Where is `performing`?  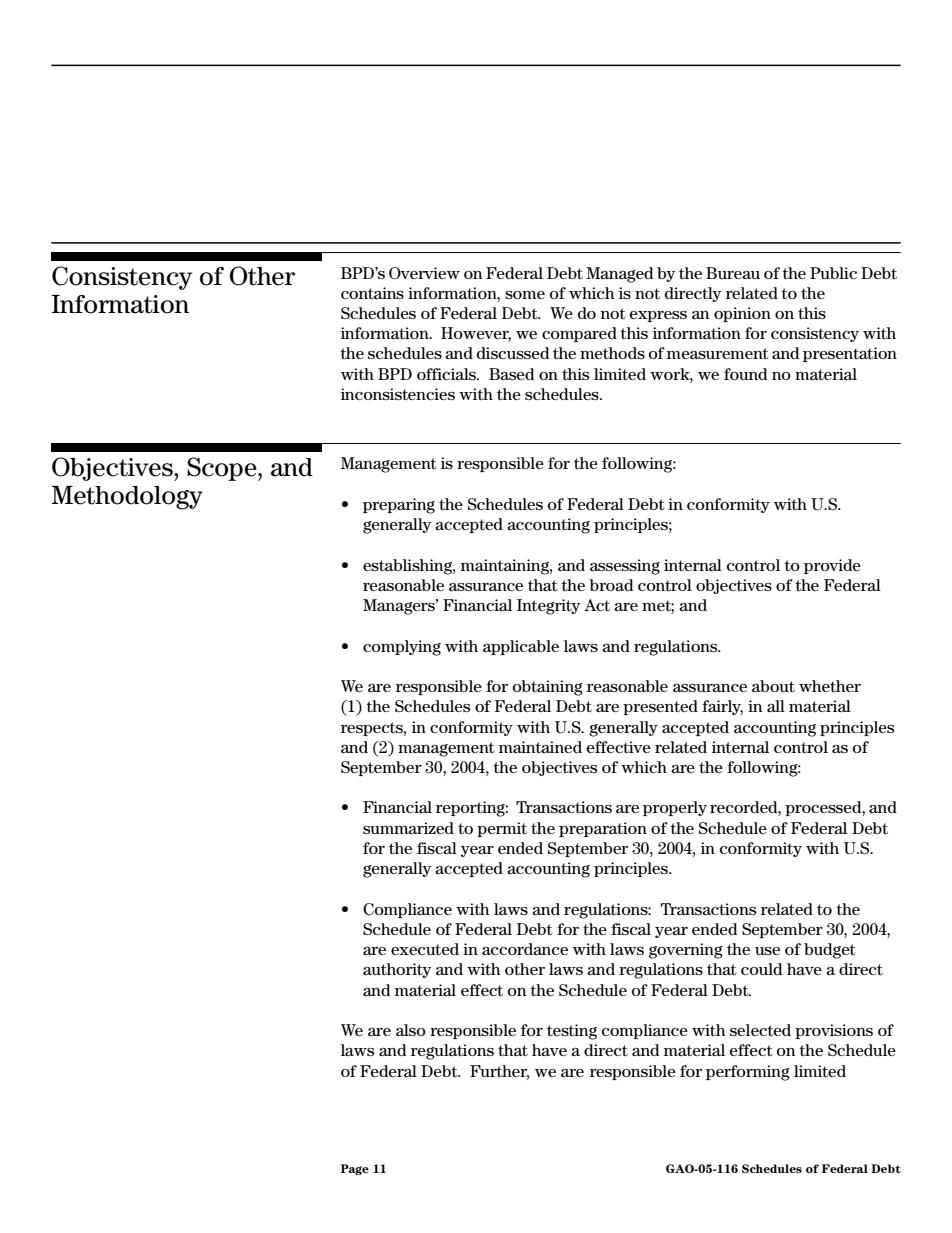
performing is located at coordinates (748, 1073).
